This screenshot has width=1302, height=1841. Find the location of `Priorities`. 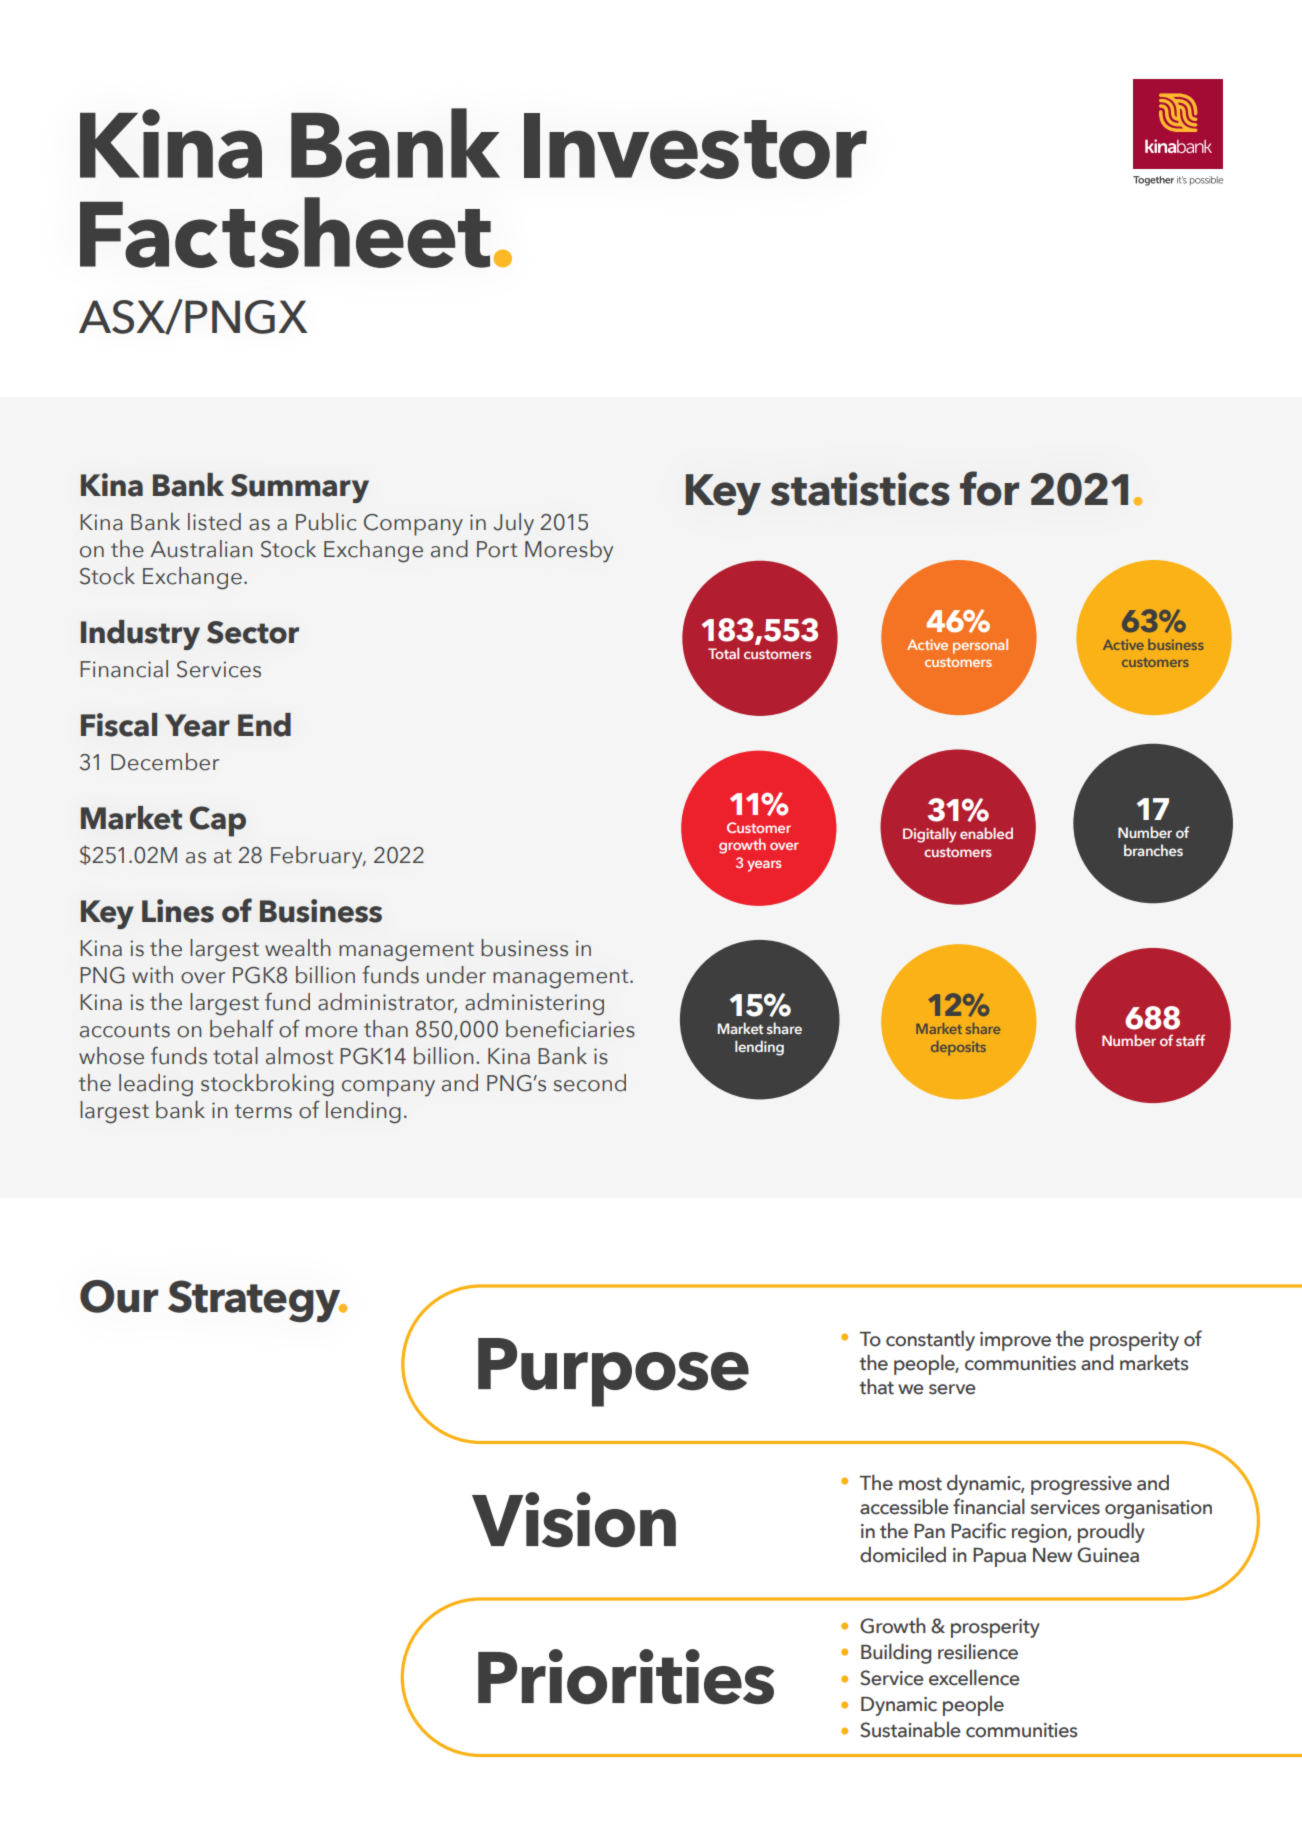

Priorities is located at coordinates (626, 1676).
